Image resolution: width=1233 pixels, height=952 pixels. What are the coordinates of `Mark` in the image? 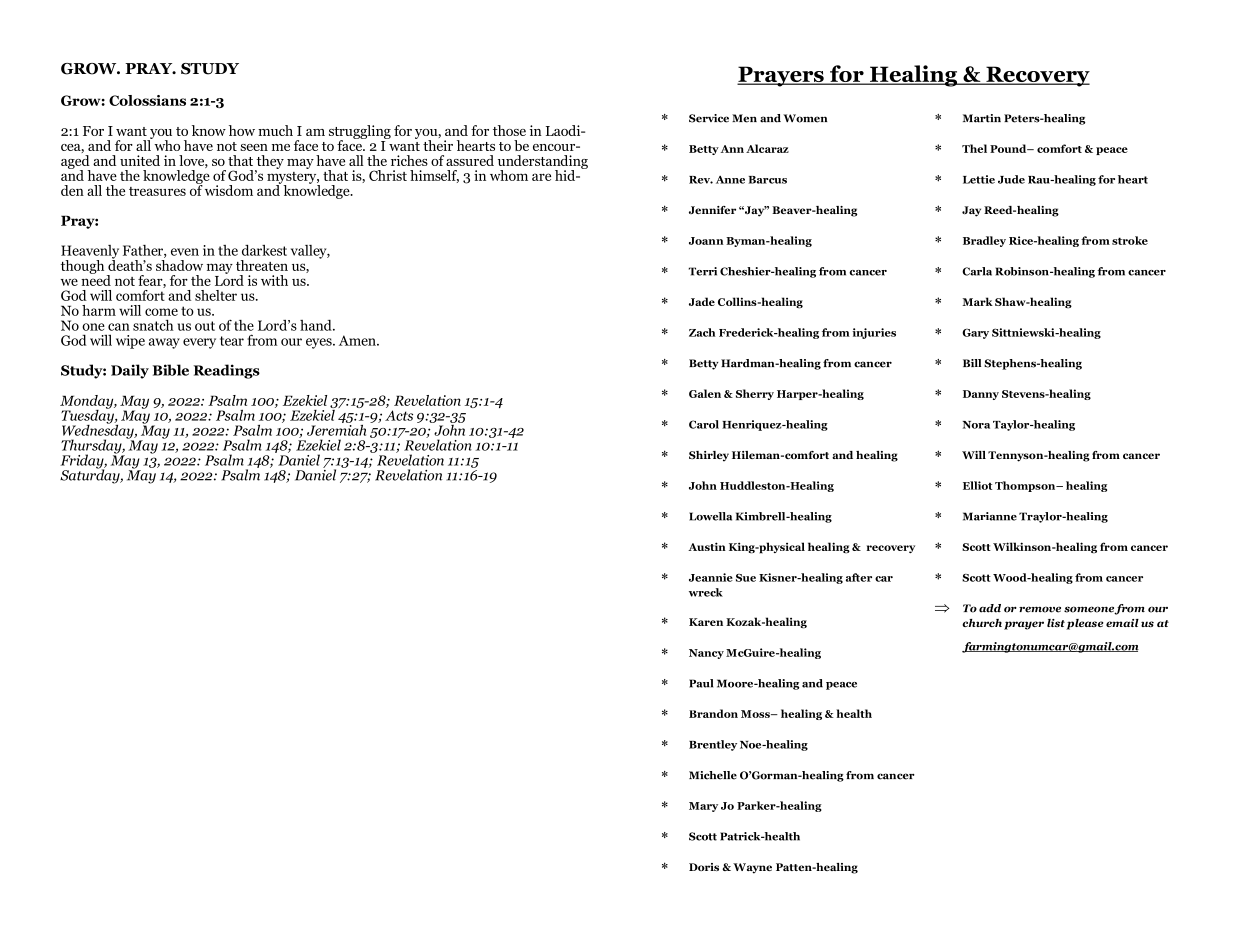 It's located at (977, 301).
